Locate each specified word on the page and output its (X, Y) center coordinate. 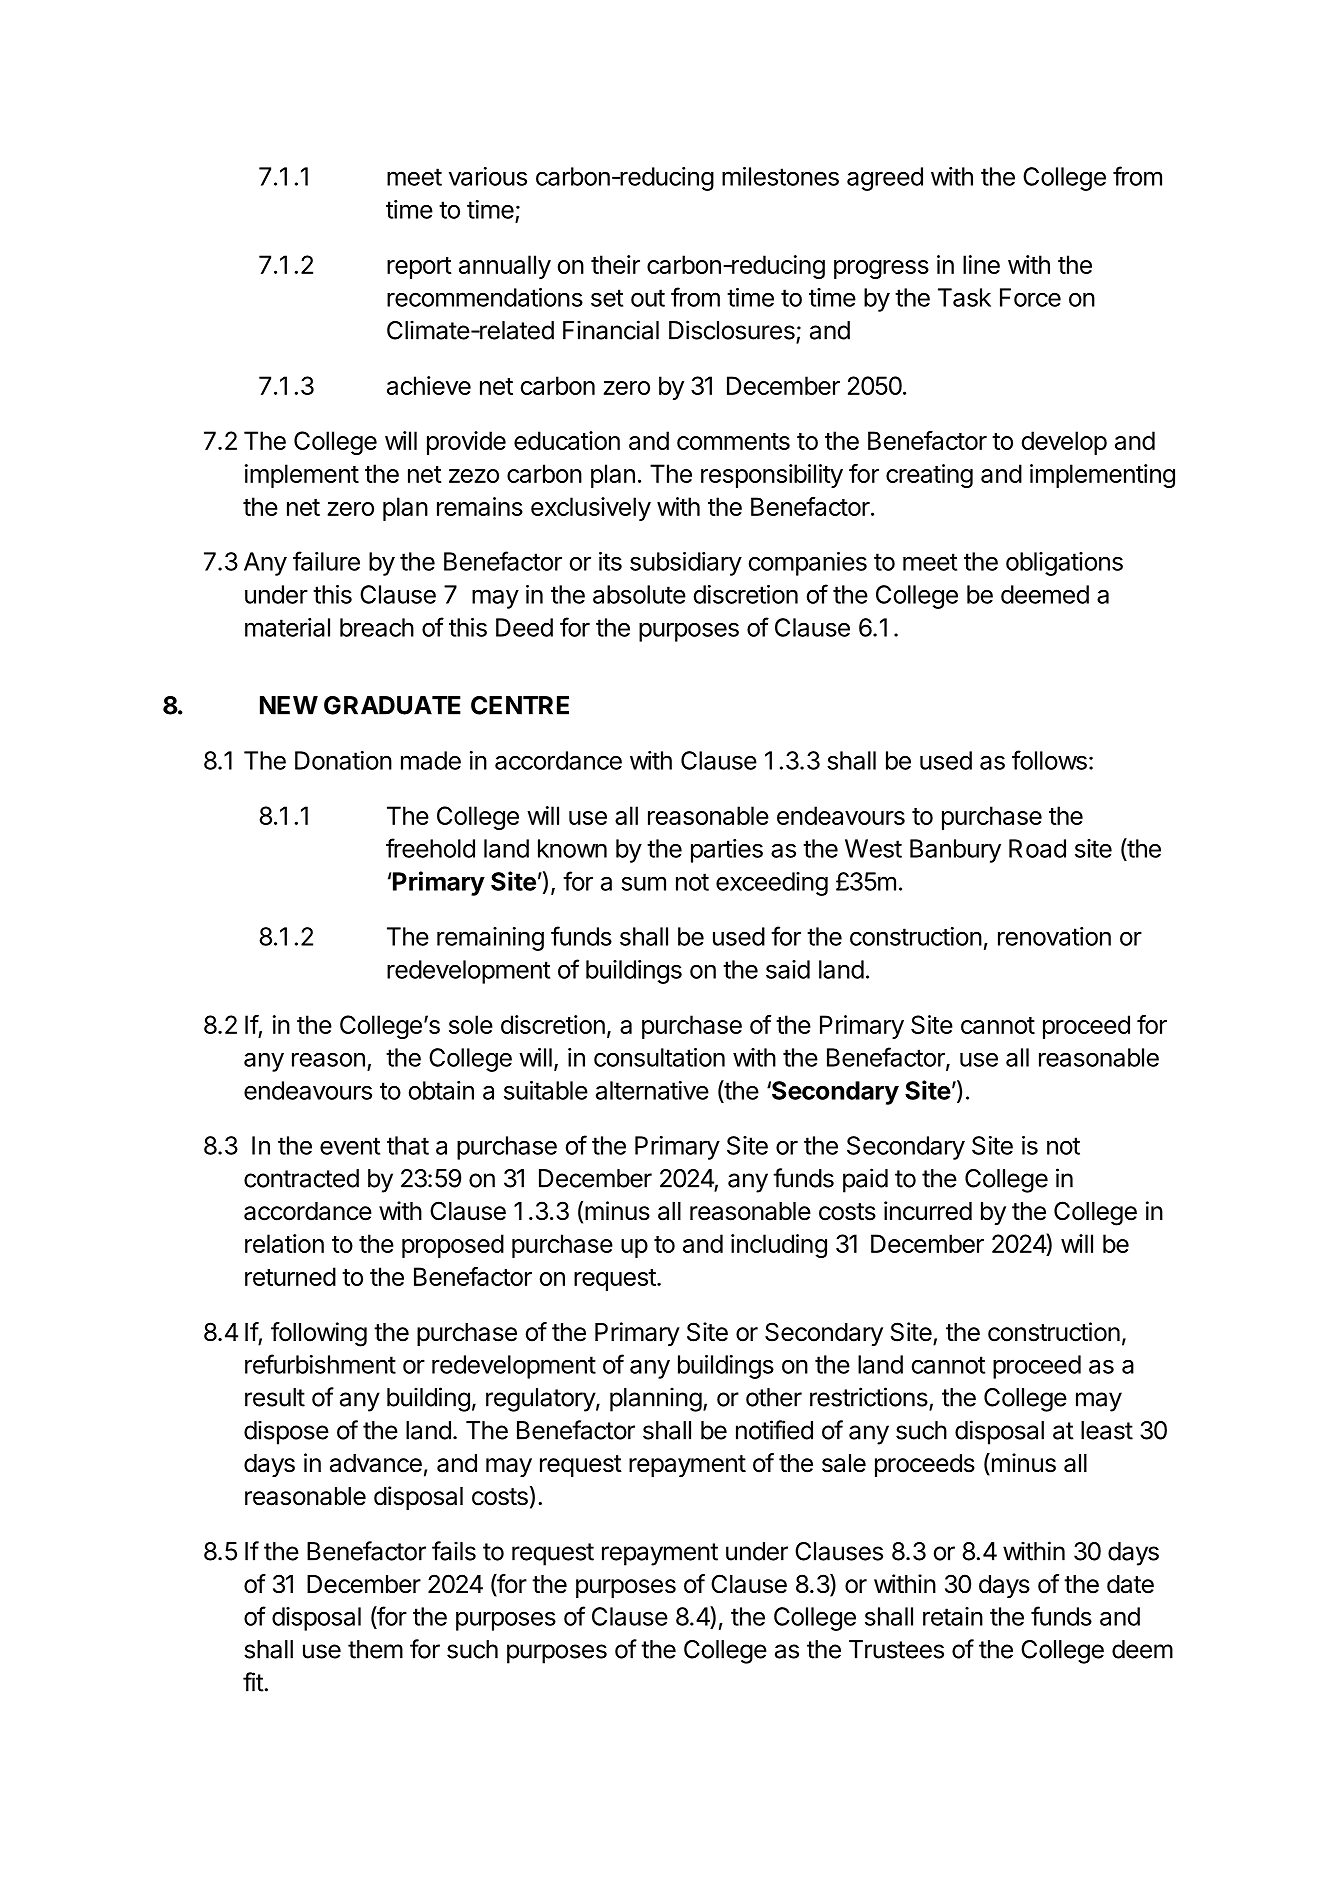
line (981, 264)
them (375, 1649)
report (419, 268)
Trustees (896, 1649)
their (615, 264)
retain (953, 1616)
